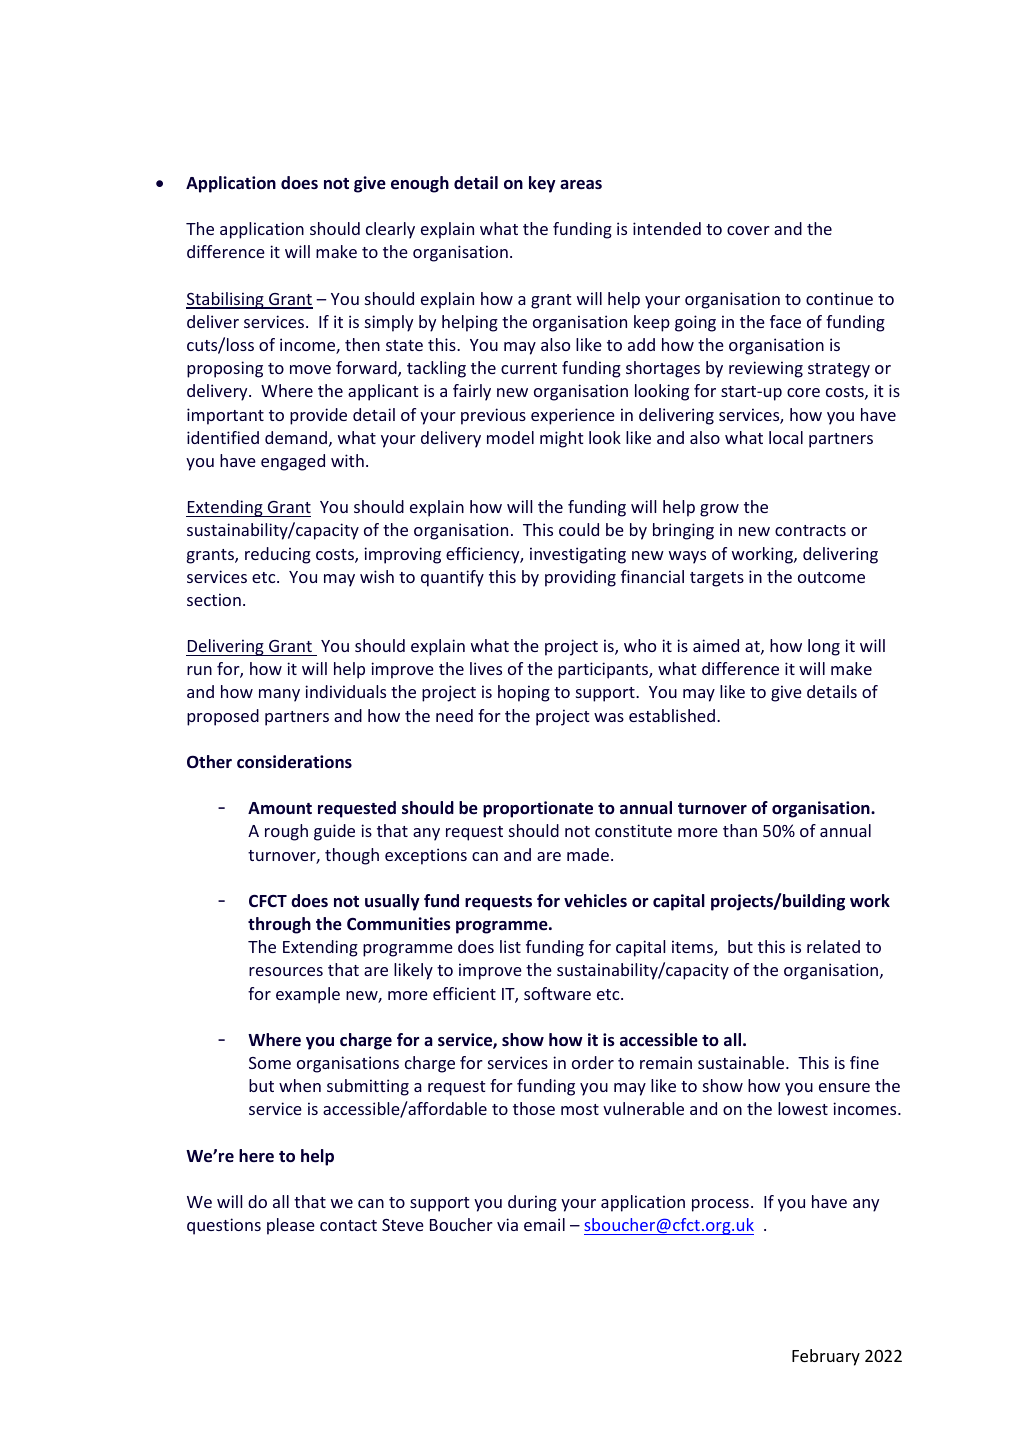  Describe the element at coordinates (826, 1357) in the screenshot. I see `February` at that location.
